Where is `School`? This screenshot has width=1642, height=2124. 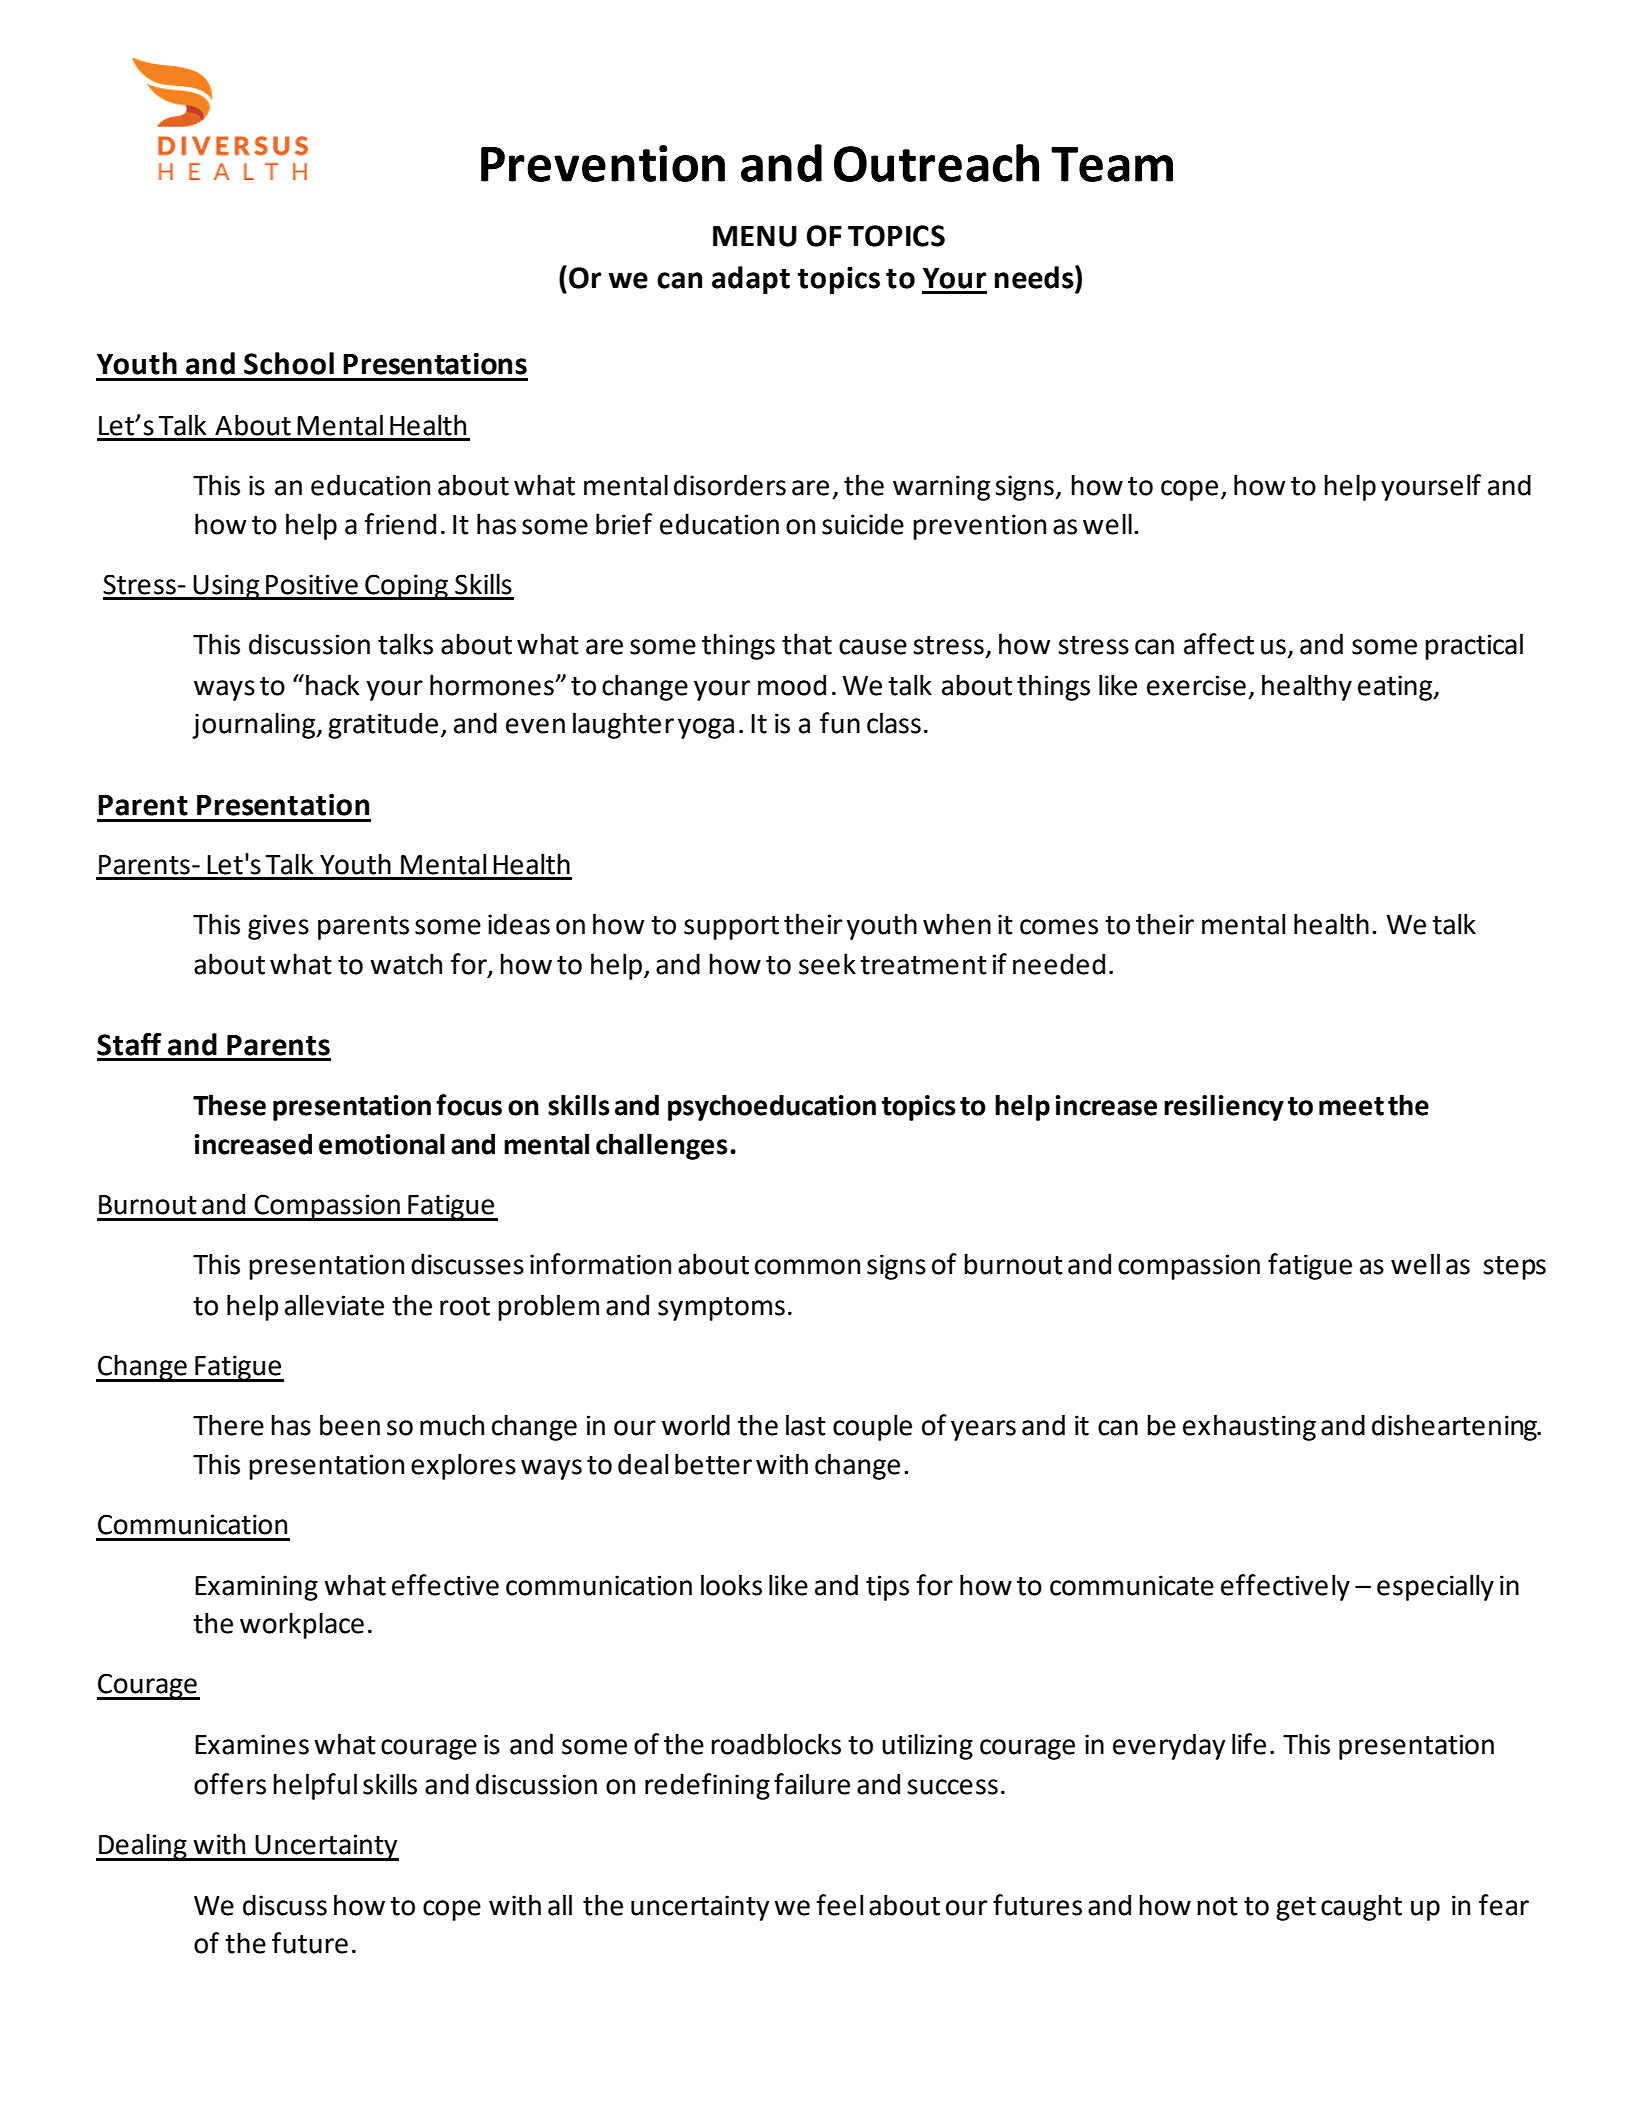
School is located at coordinates (289, 363).
